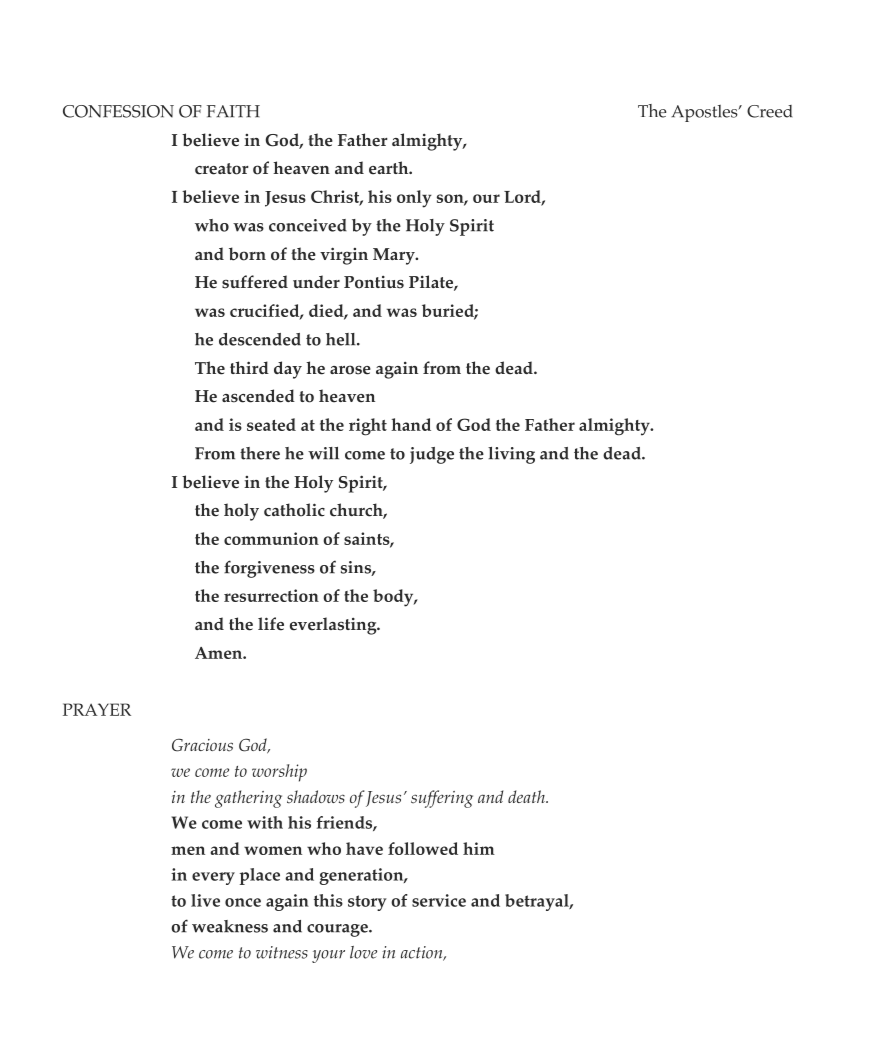  What do you see at coordinates (395, 256) in the screenshot?
I see `Mary` at bounding box center [395, 256].
